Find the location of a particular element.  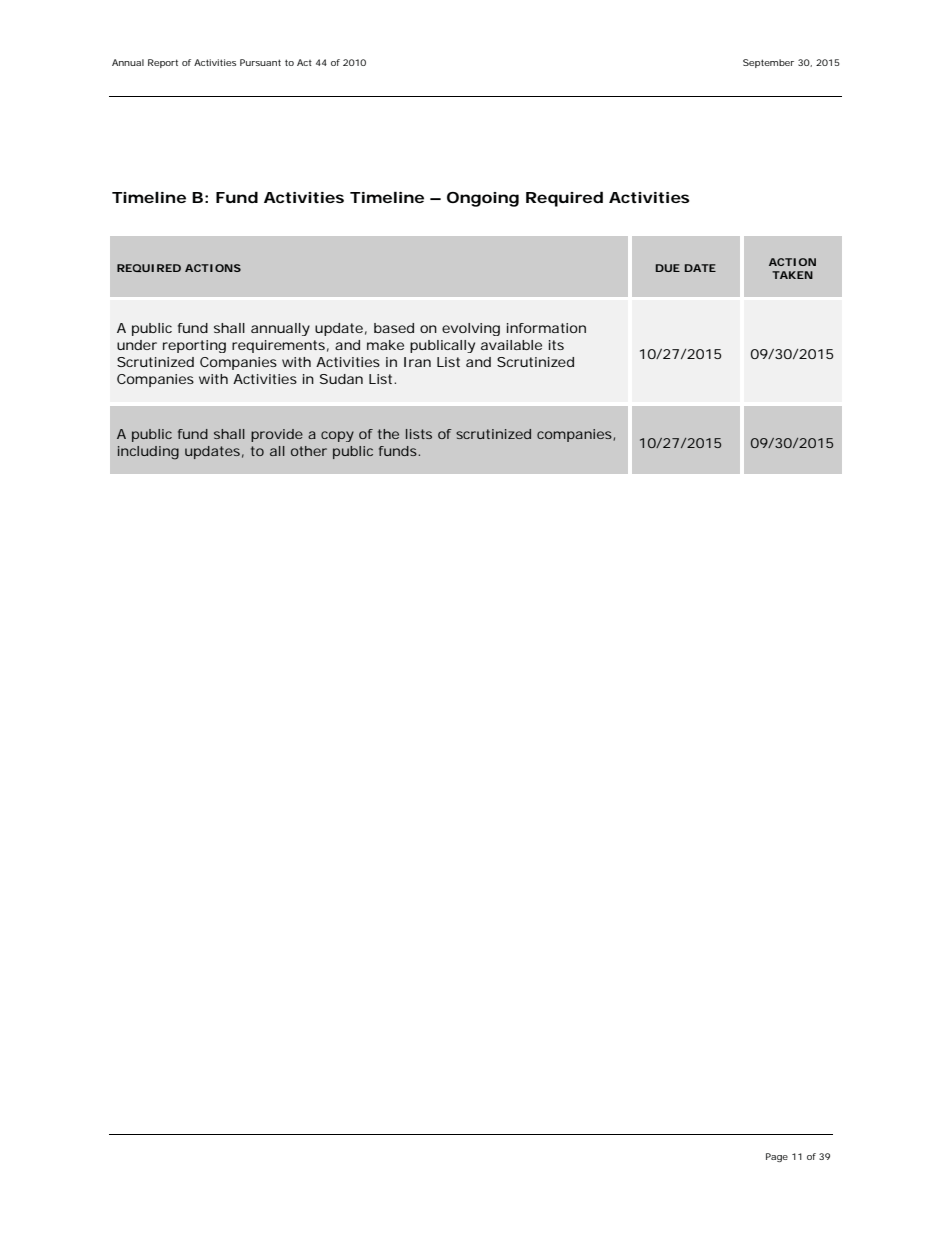

provide is located at coordinates (277, 435).
